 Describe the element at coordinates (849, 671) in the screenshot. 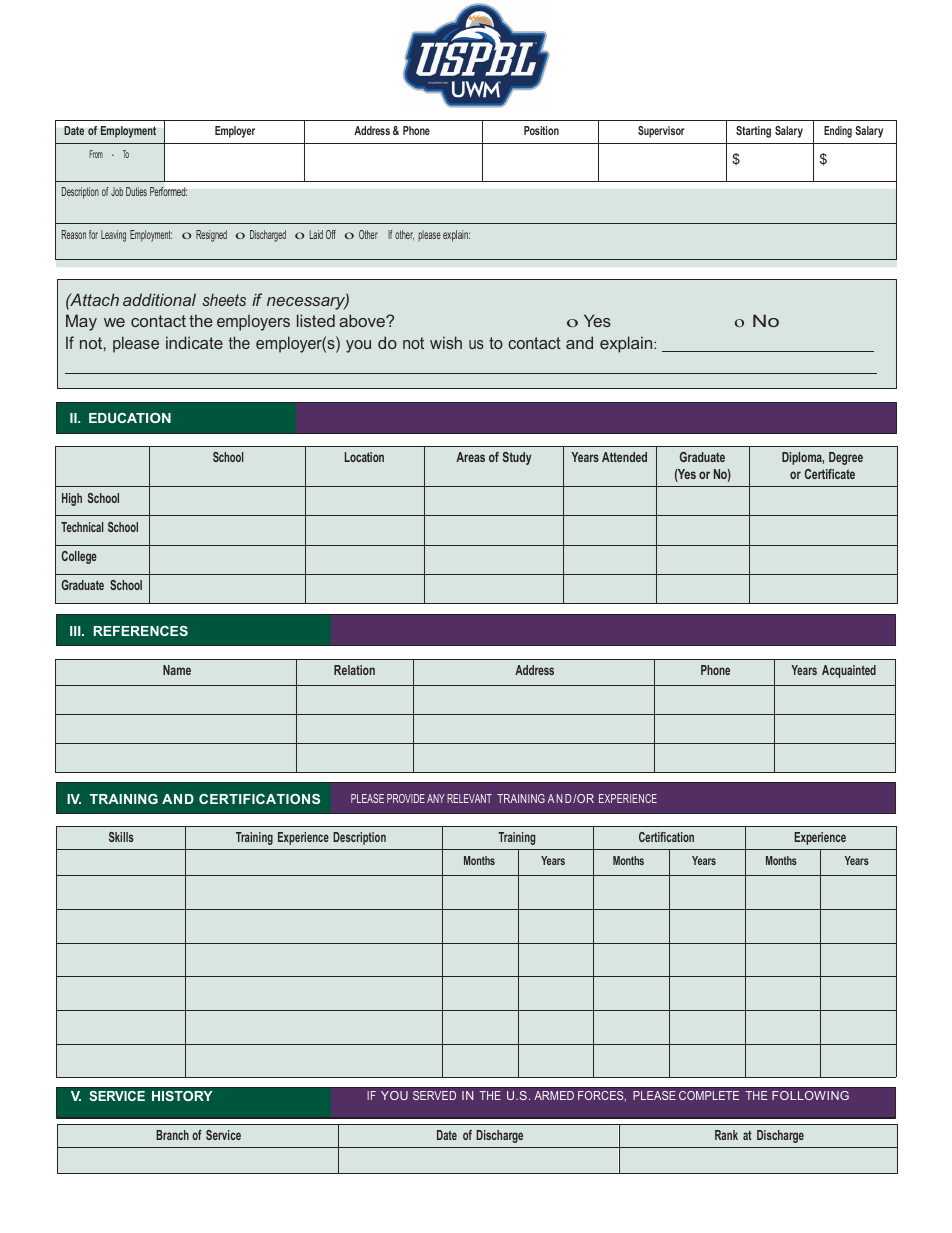

I see `Acquainted` at that location.
